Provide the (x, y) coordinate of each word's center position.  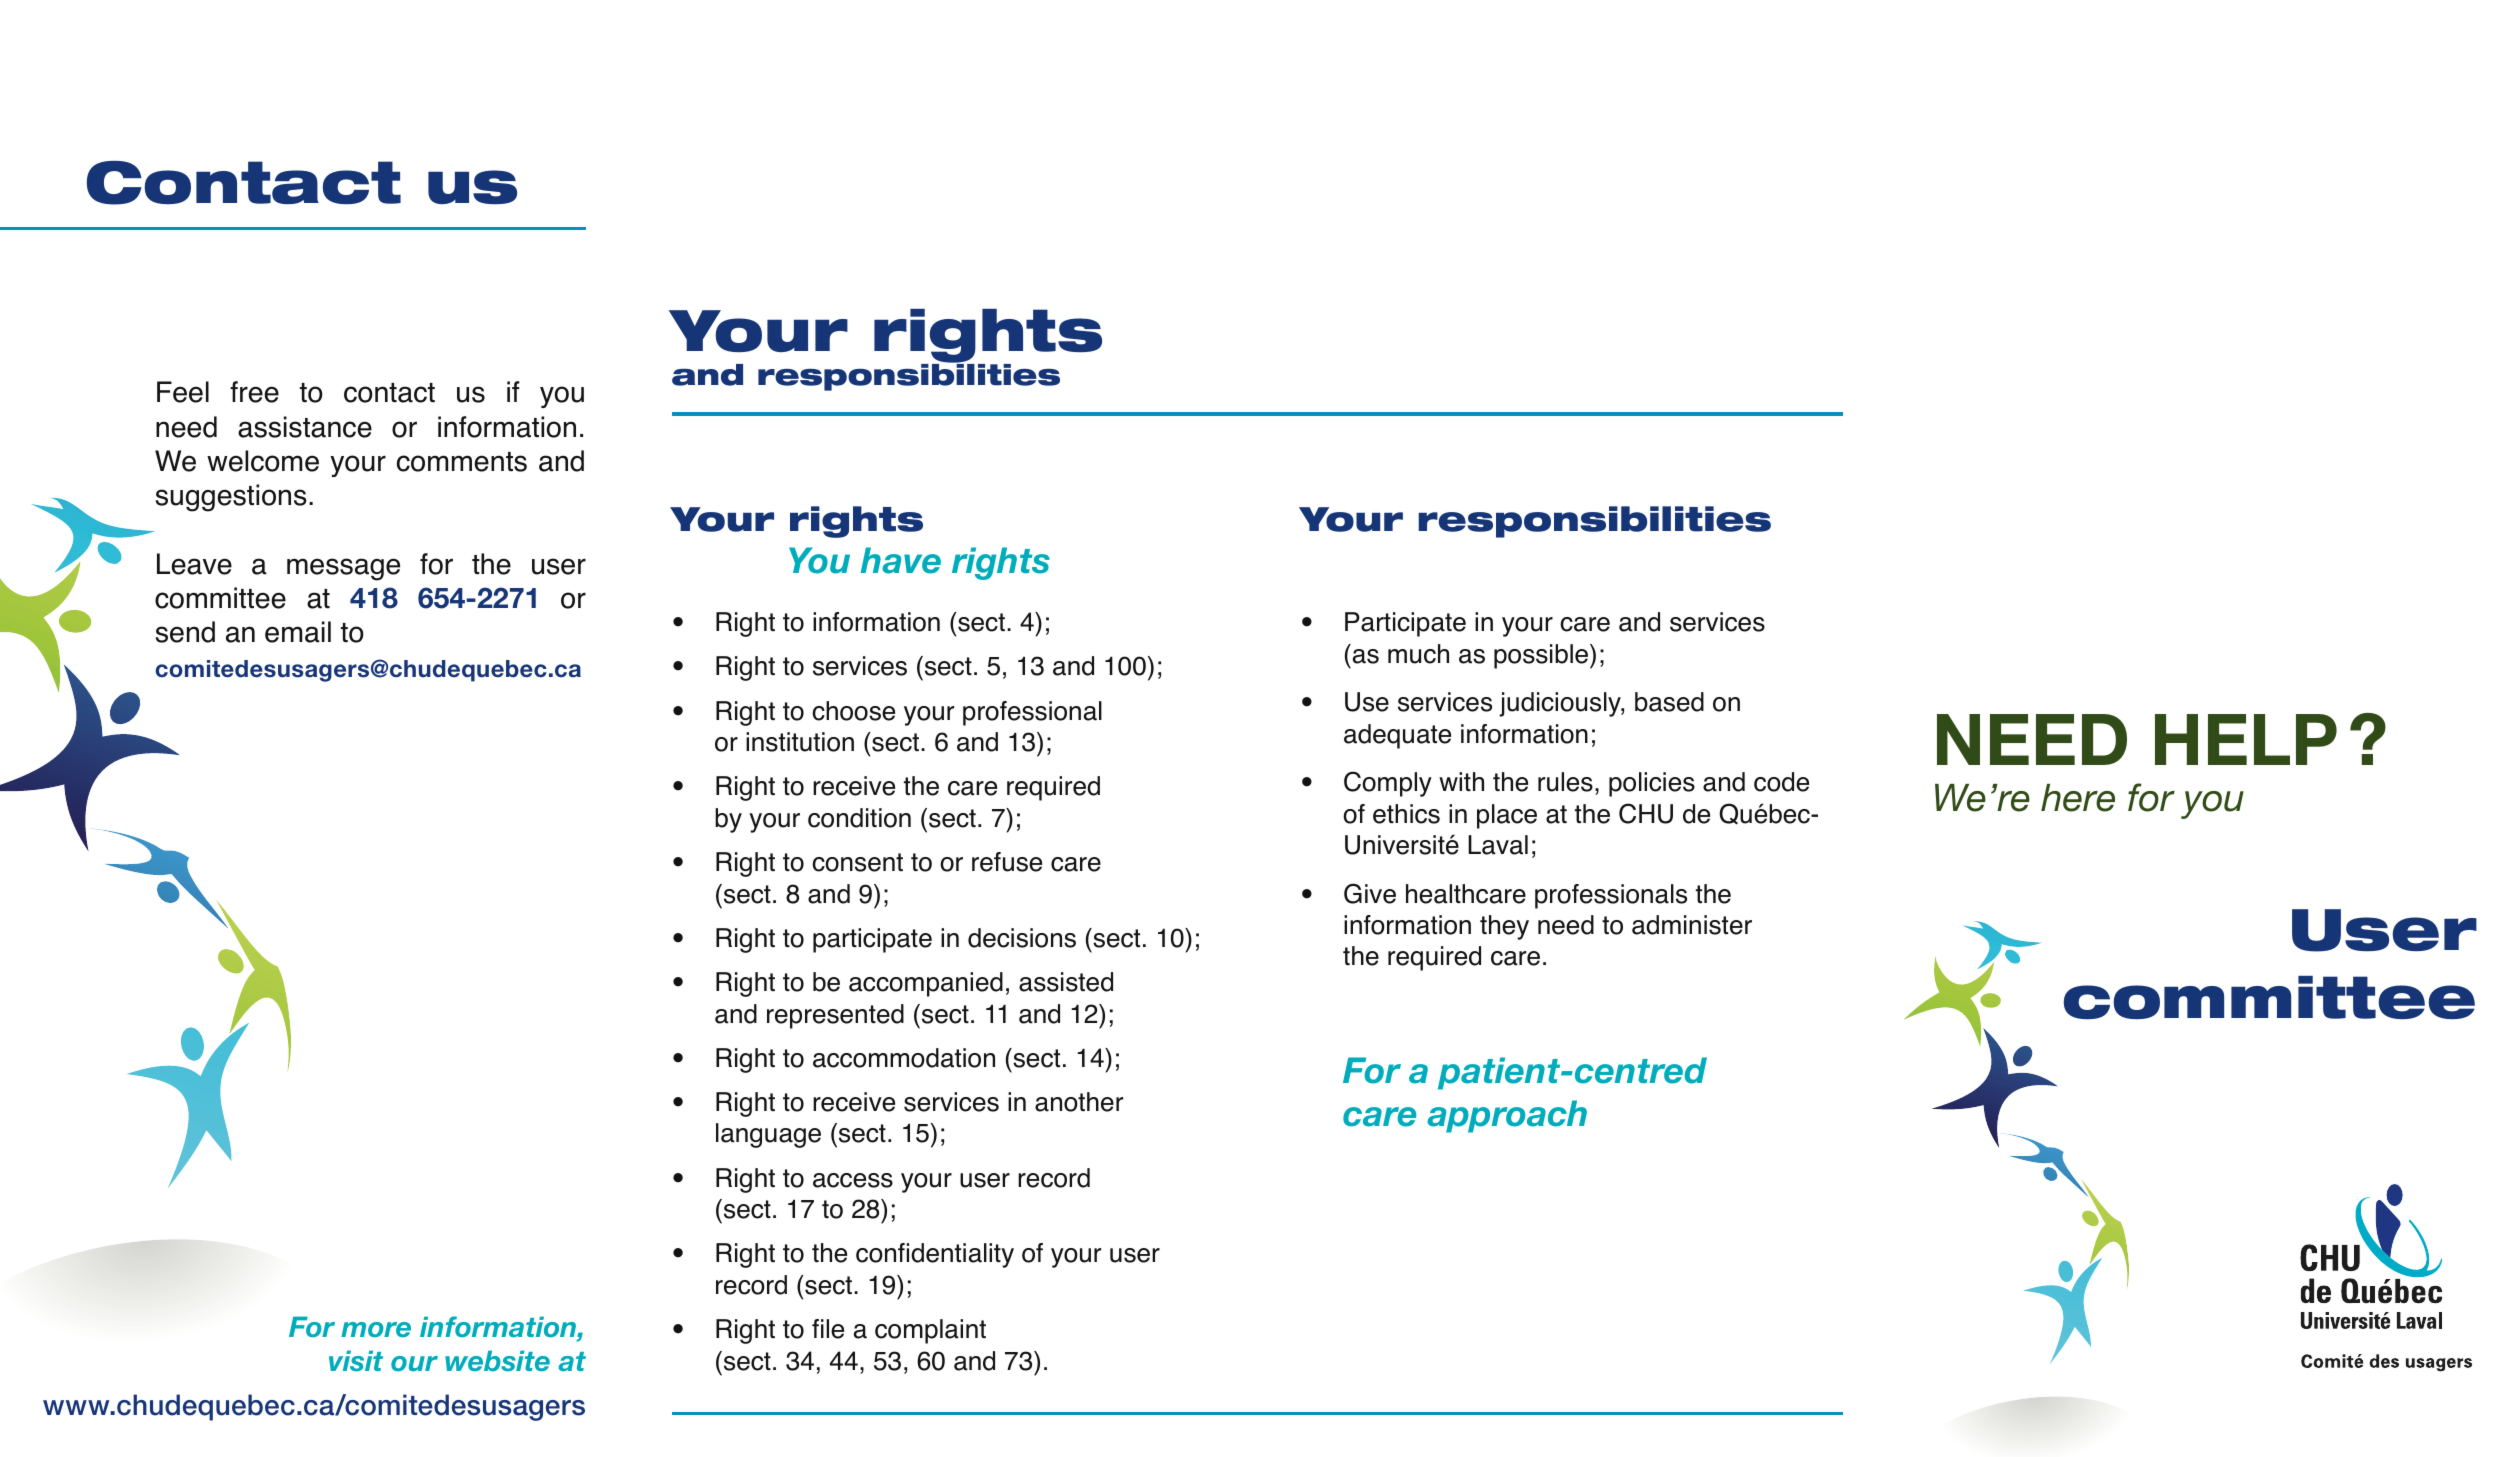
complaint (930, 1331)
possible (1542, 656)
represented (835, 1016)
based (1669, 702)
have (901, 560)
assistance (305, 427)
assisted (1066, 982)
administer (1692, 925)
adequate (1397, 736)
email (298, 632)
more (376, 1330)
